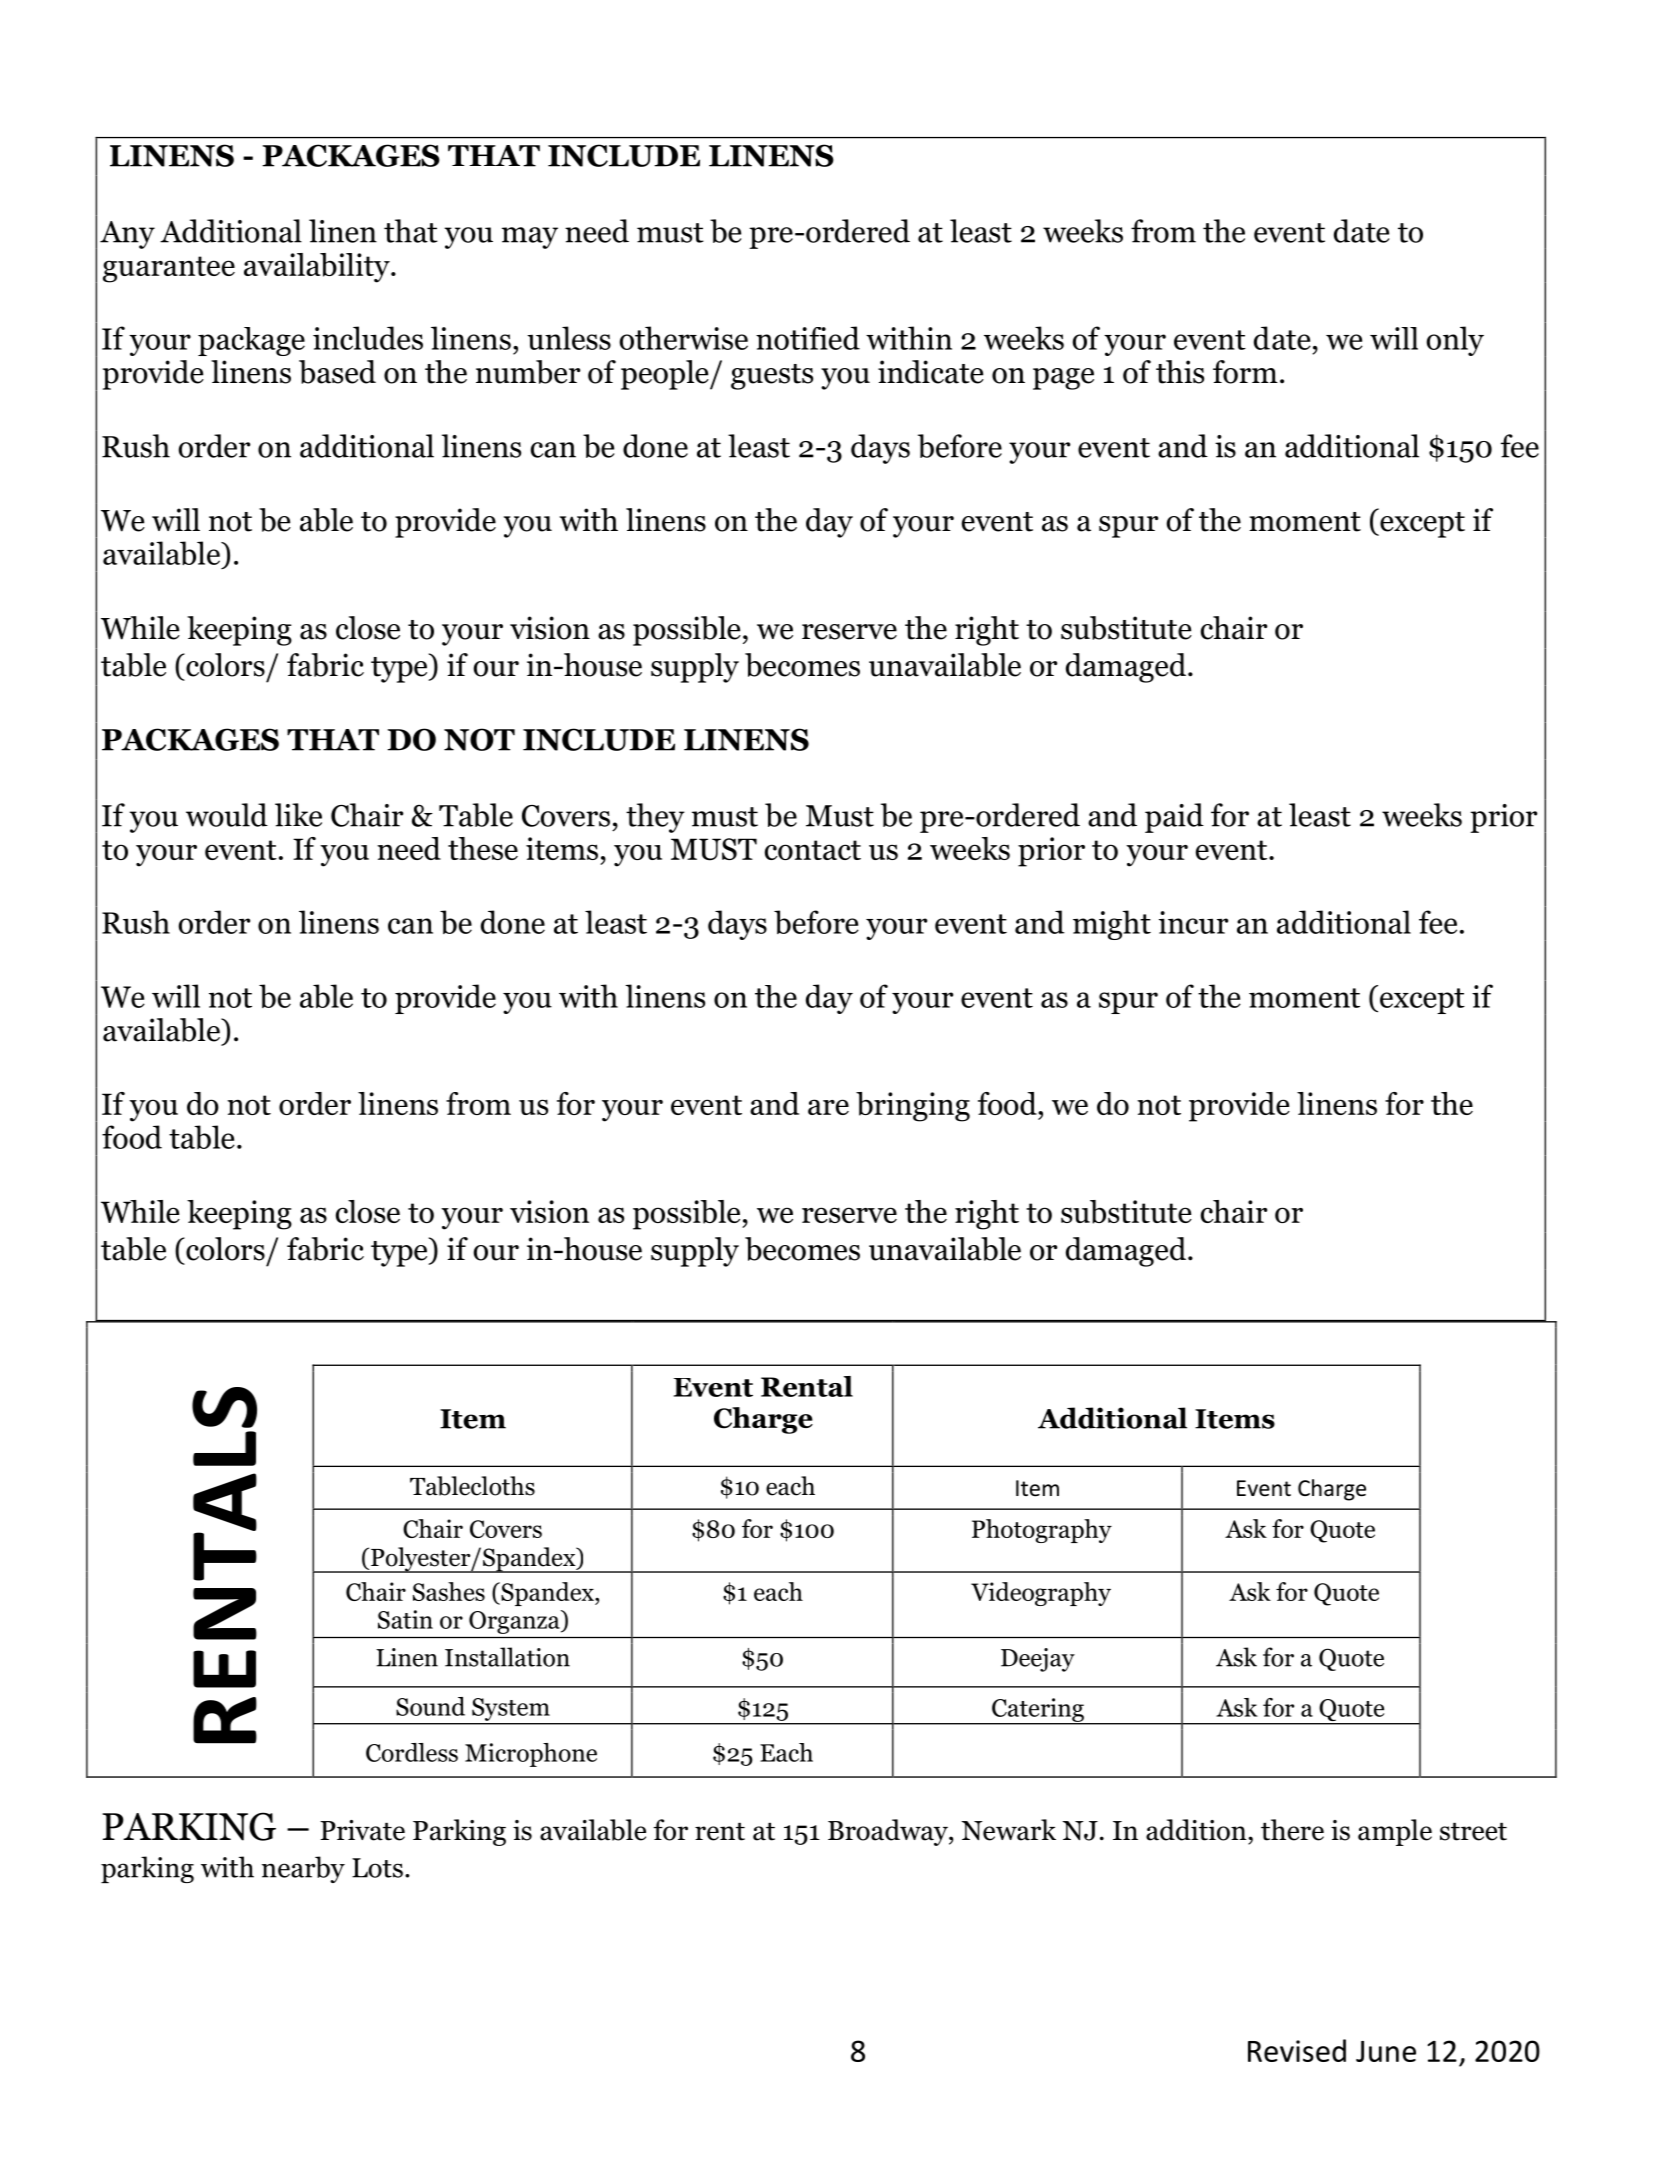 Image resolution: width=1678 pixels, height=2172 pixels. I want to click on form, so click(1245, 372).
